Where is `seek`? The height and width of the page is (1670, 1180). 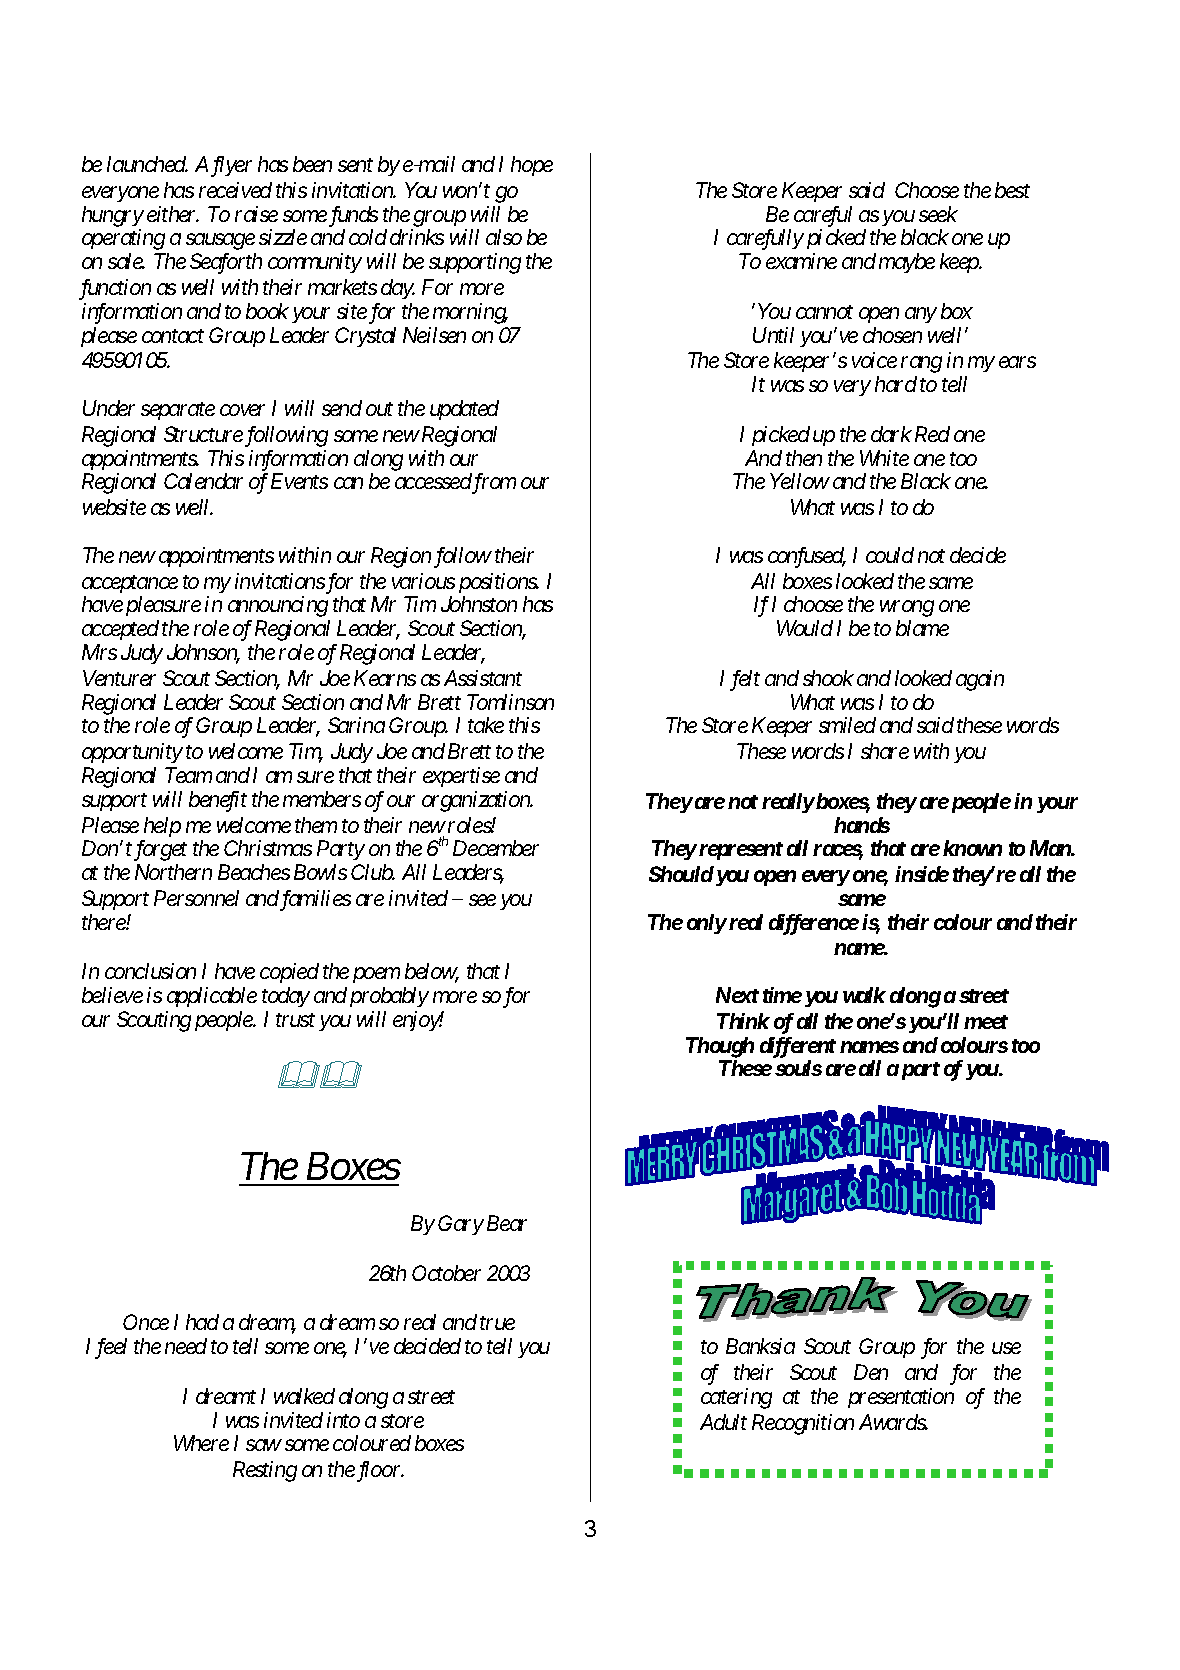
seek is located at coordinates (938, 214).
